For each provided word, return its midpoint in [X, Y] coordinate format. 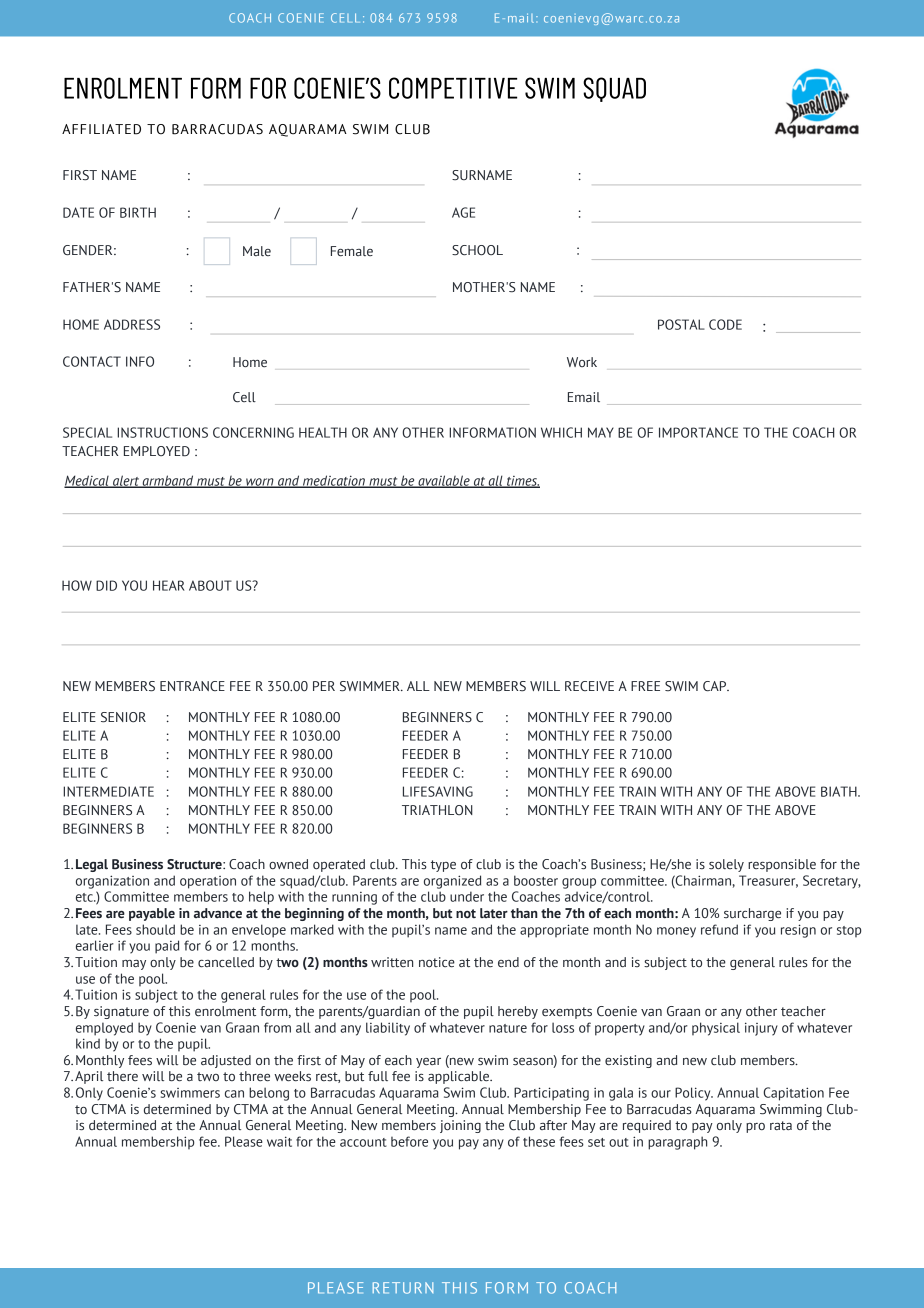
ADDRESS [132, 324]
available [444, 481]
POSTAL [681, 324]
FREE [645, 686]
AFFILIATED [101, 129]
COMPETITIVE [453, 88]
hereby [518, 1012]
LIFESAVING [438, 791]
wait [279, 1141]
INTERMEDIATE [108, 791]
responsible [782, 865]
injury [761, 1029]
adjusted [226, 1061]
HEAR [169, 585]
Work [582, 362]
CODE [725, 324]
